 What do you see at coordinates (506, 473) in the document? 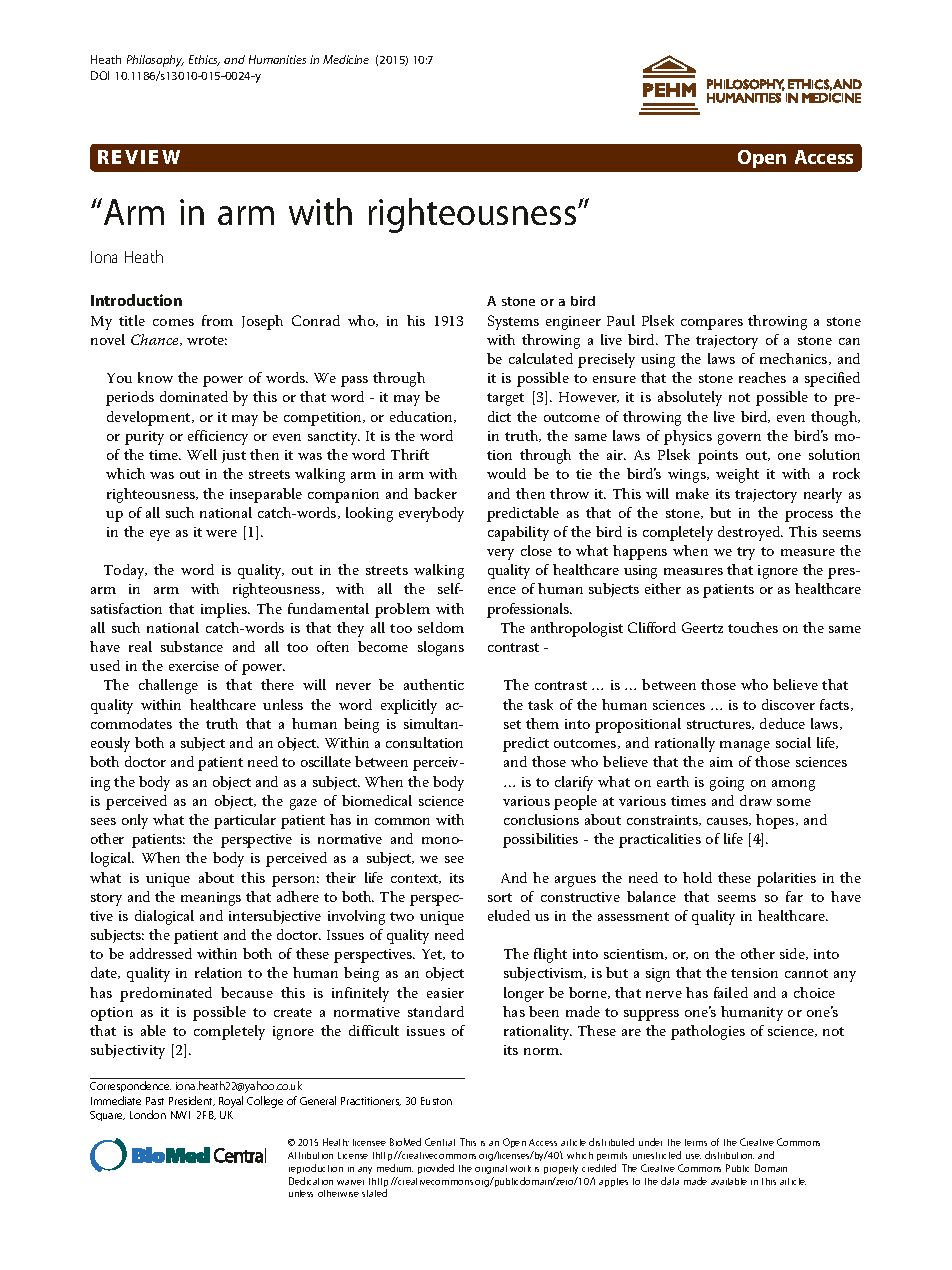
I see `would` at bounding box center [506, 473].
